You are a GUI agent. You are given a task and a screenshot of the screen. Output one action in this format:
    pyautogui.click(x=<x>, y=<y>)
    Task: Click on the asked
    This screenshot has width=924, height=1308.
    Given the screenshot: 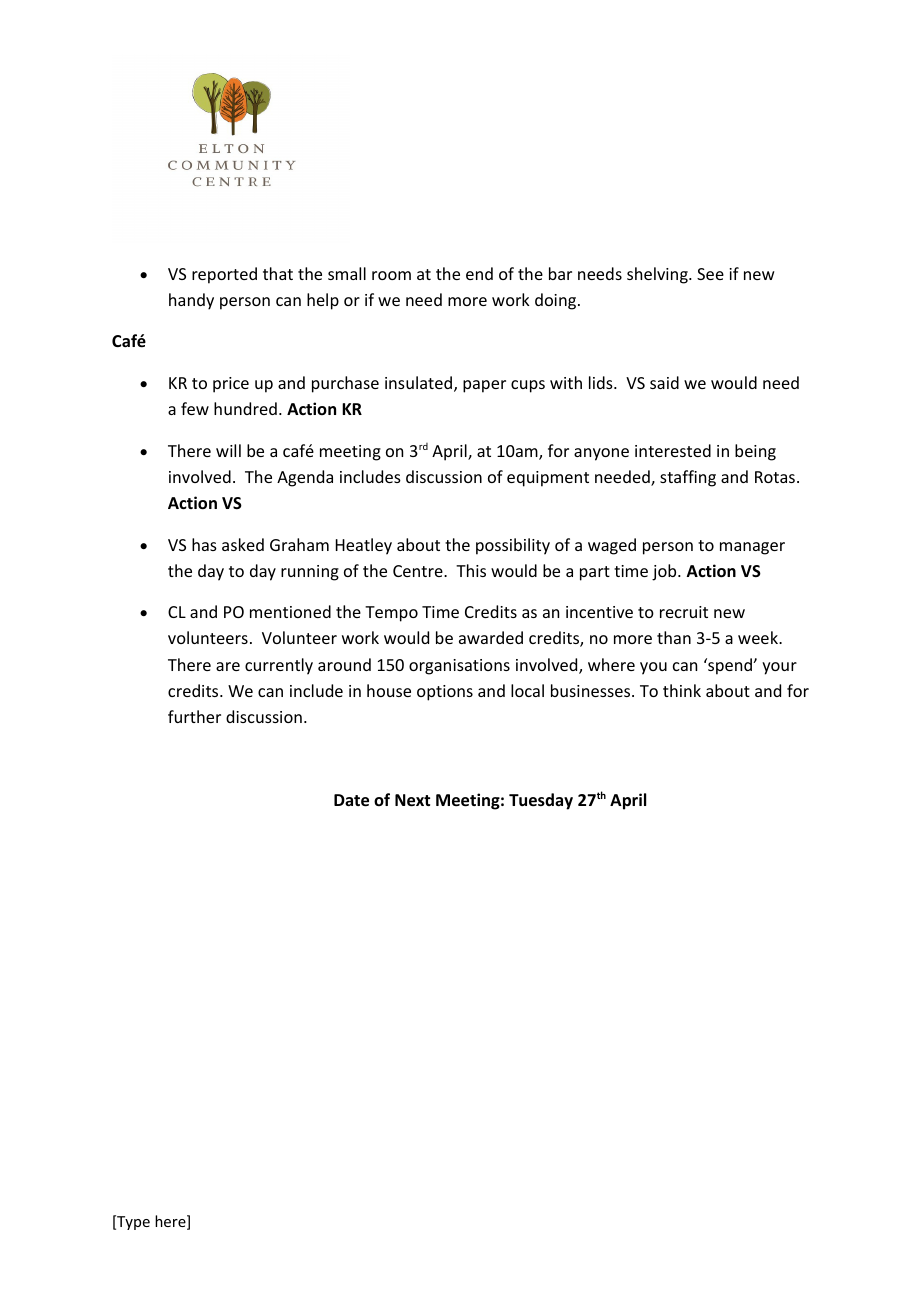 What is the action you would take?
    pyautogui.click(x=243, y=544)
